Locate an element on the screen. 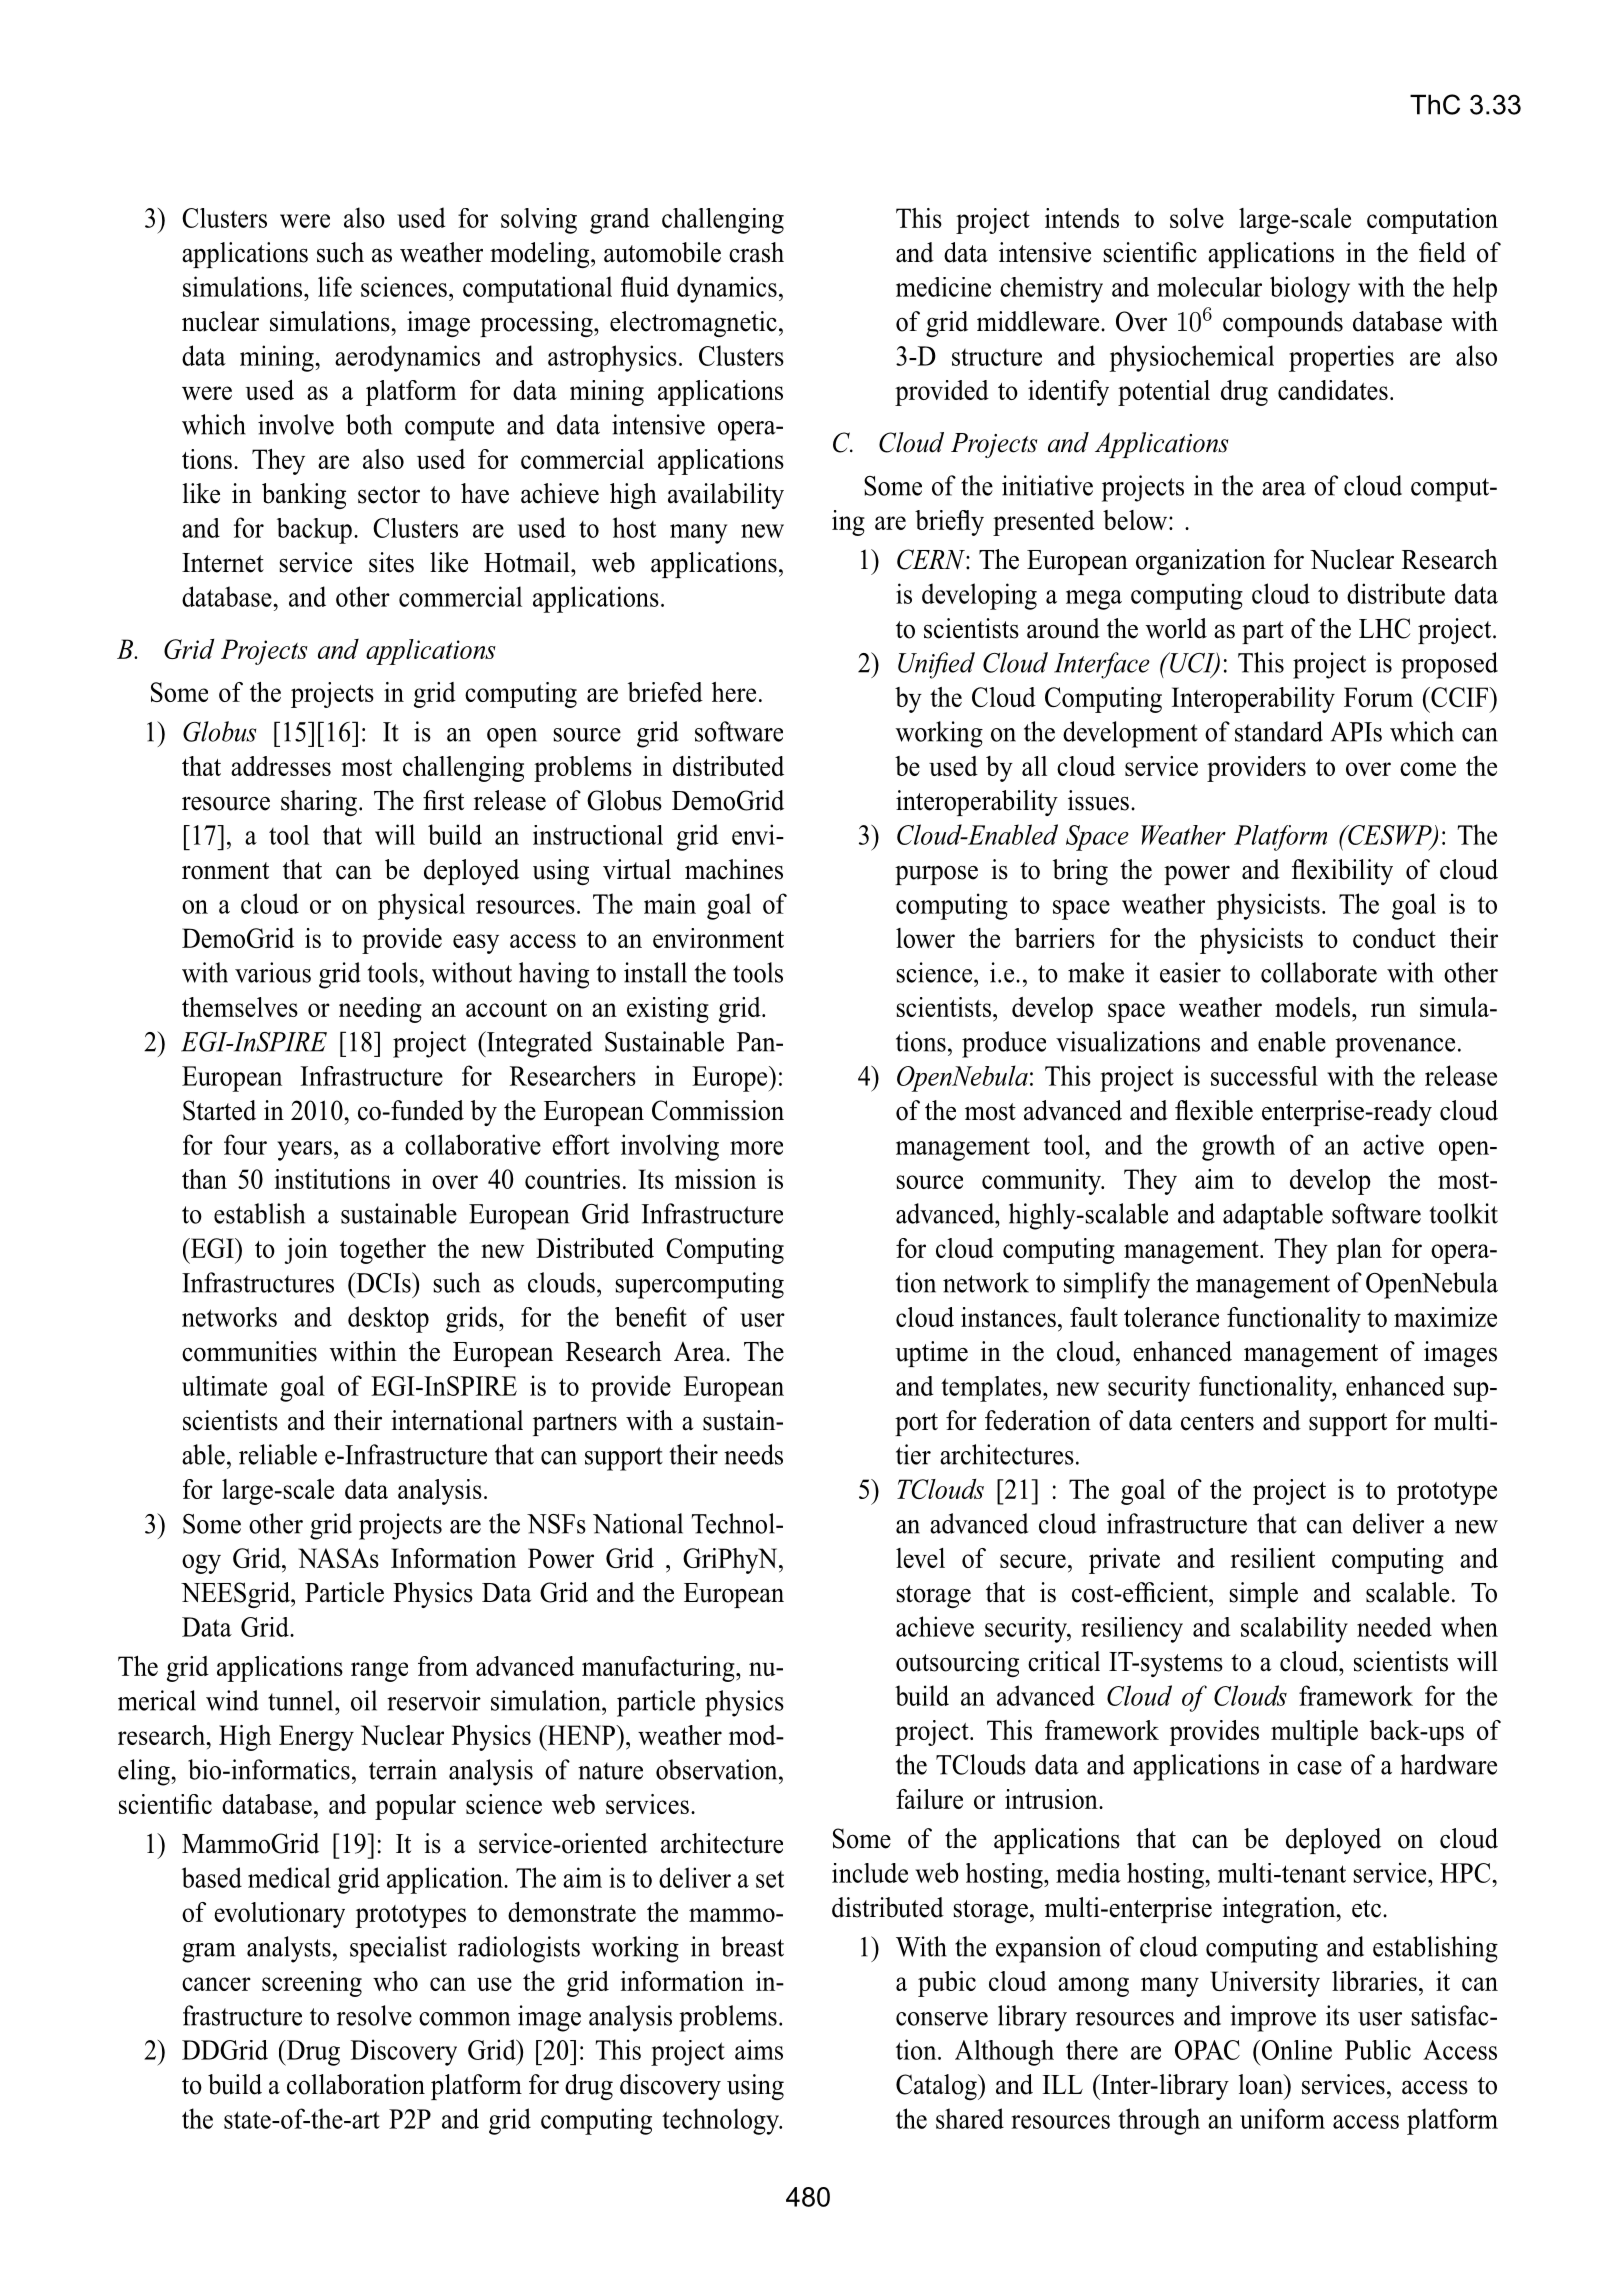  life is located at coordinates (335, 286).
